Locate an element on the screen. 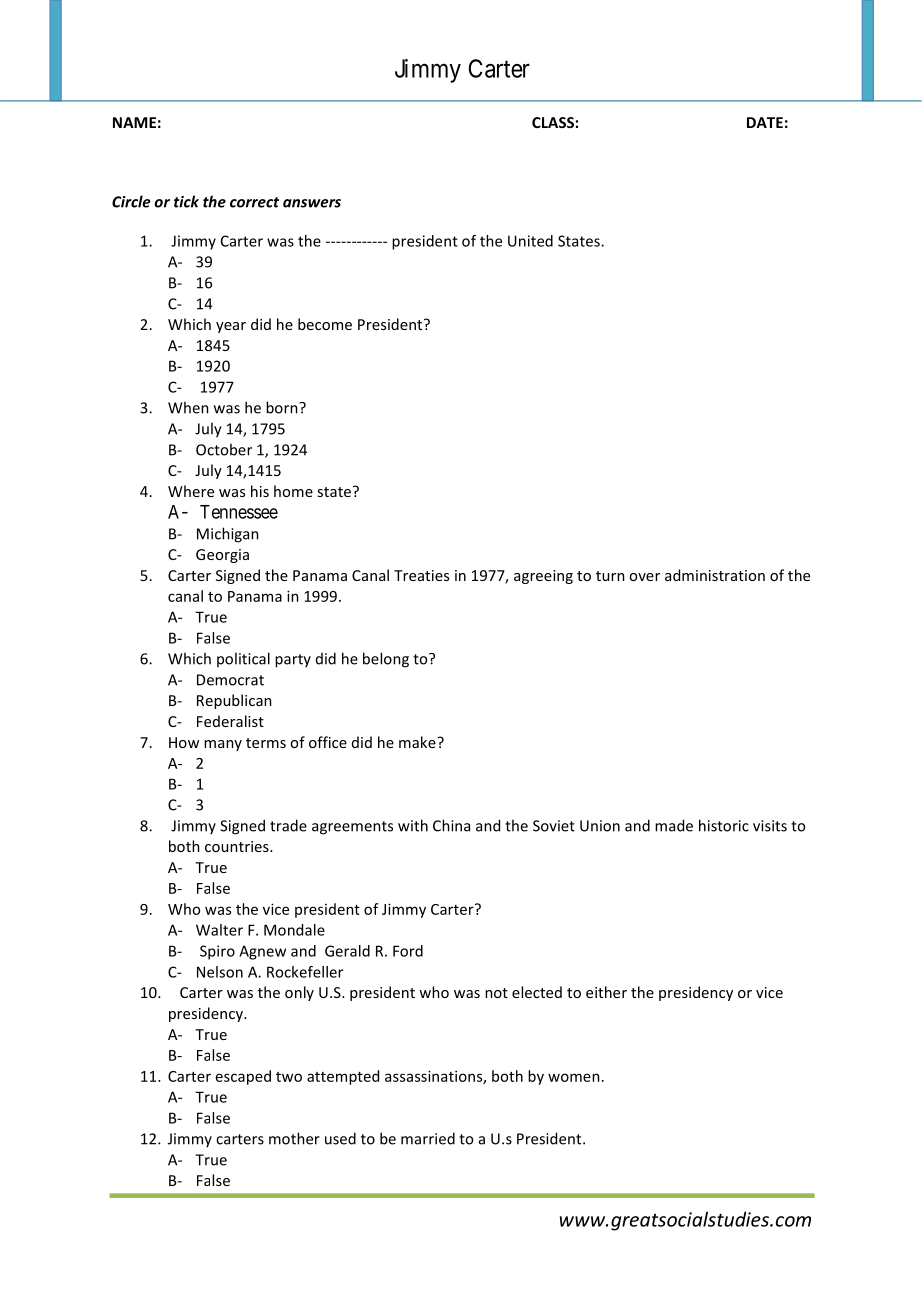  tick is located at coordinates (186, 201).
